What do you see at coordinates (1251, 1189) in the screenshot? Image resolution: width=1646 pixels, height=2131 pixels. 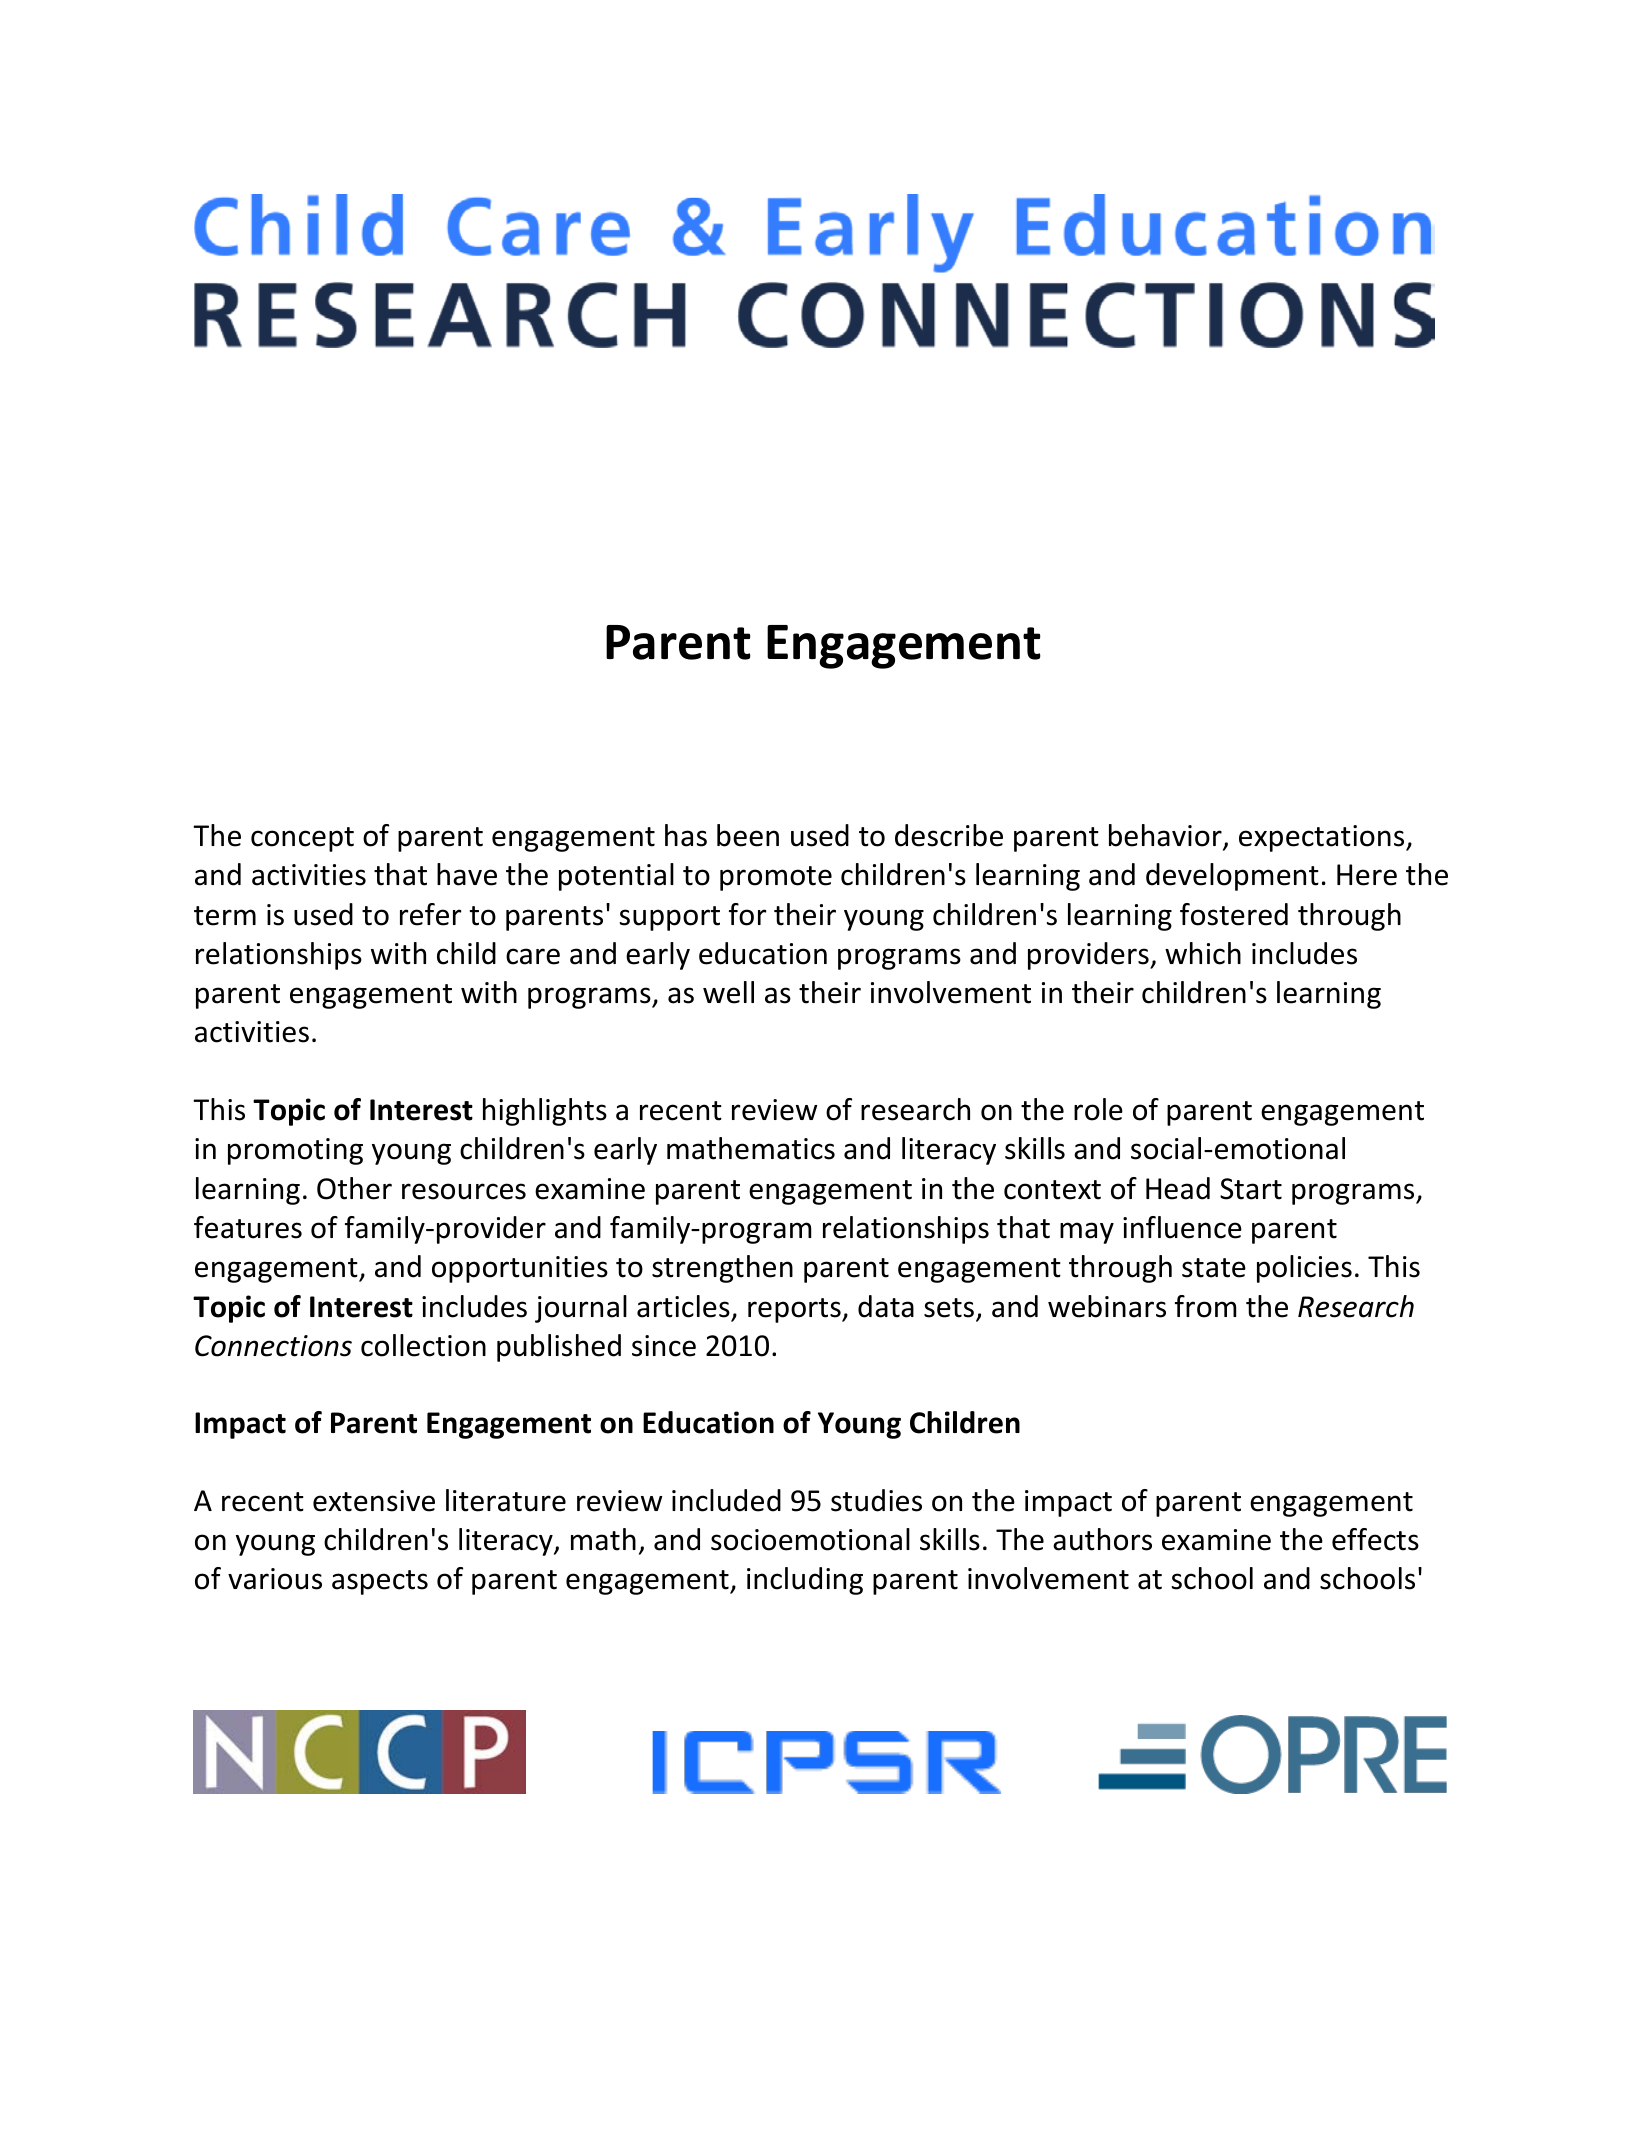 I see `Start` at bounding box center [1251, 1189].
